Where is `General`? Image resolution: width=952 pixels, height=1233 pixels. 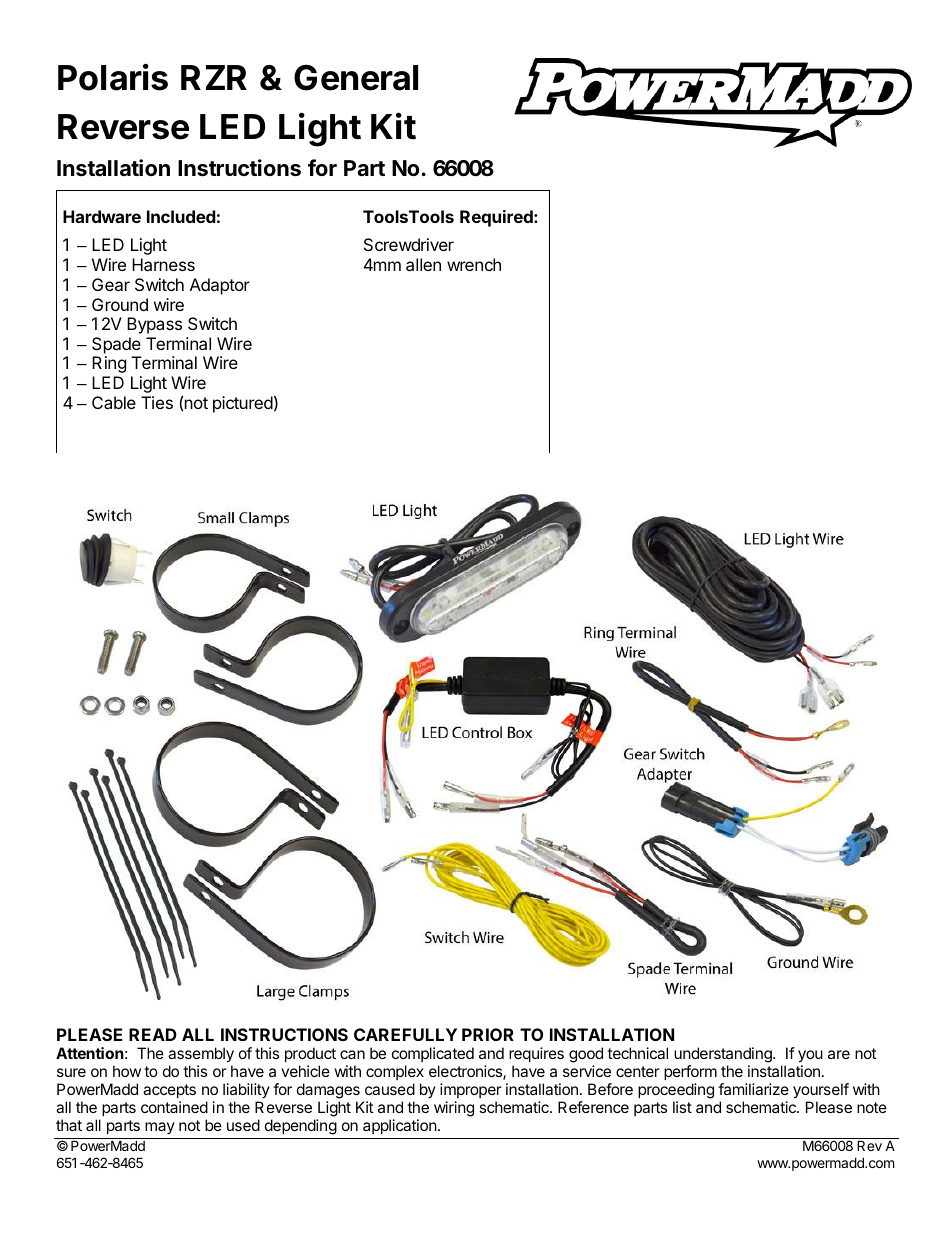
General is located at coordinates (356, 77).
